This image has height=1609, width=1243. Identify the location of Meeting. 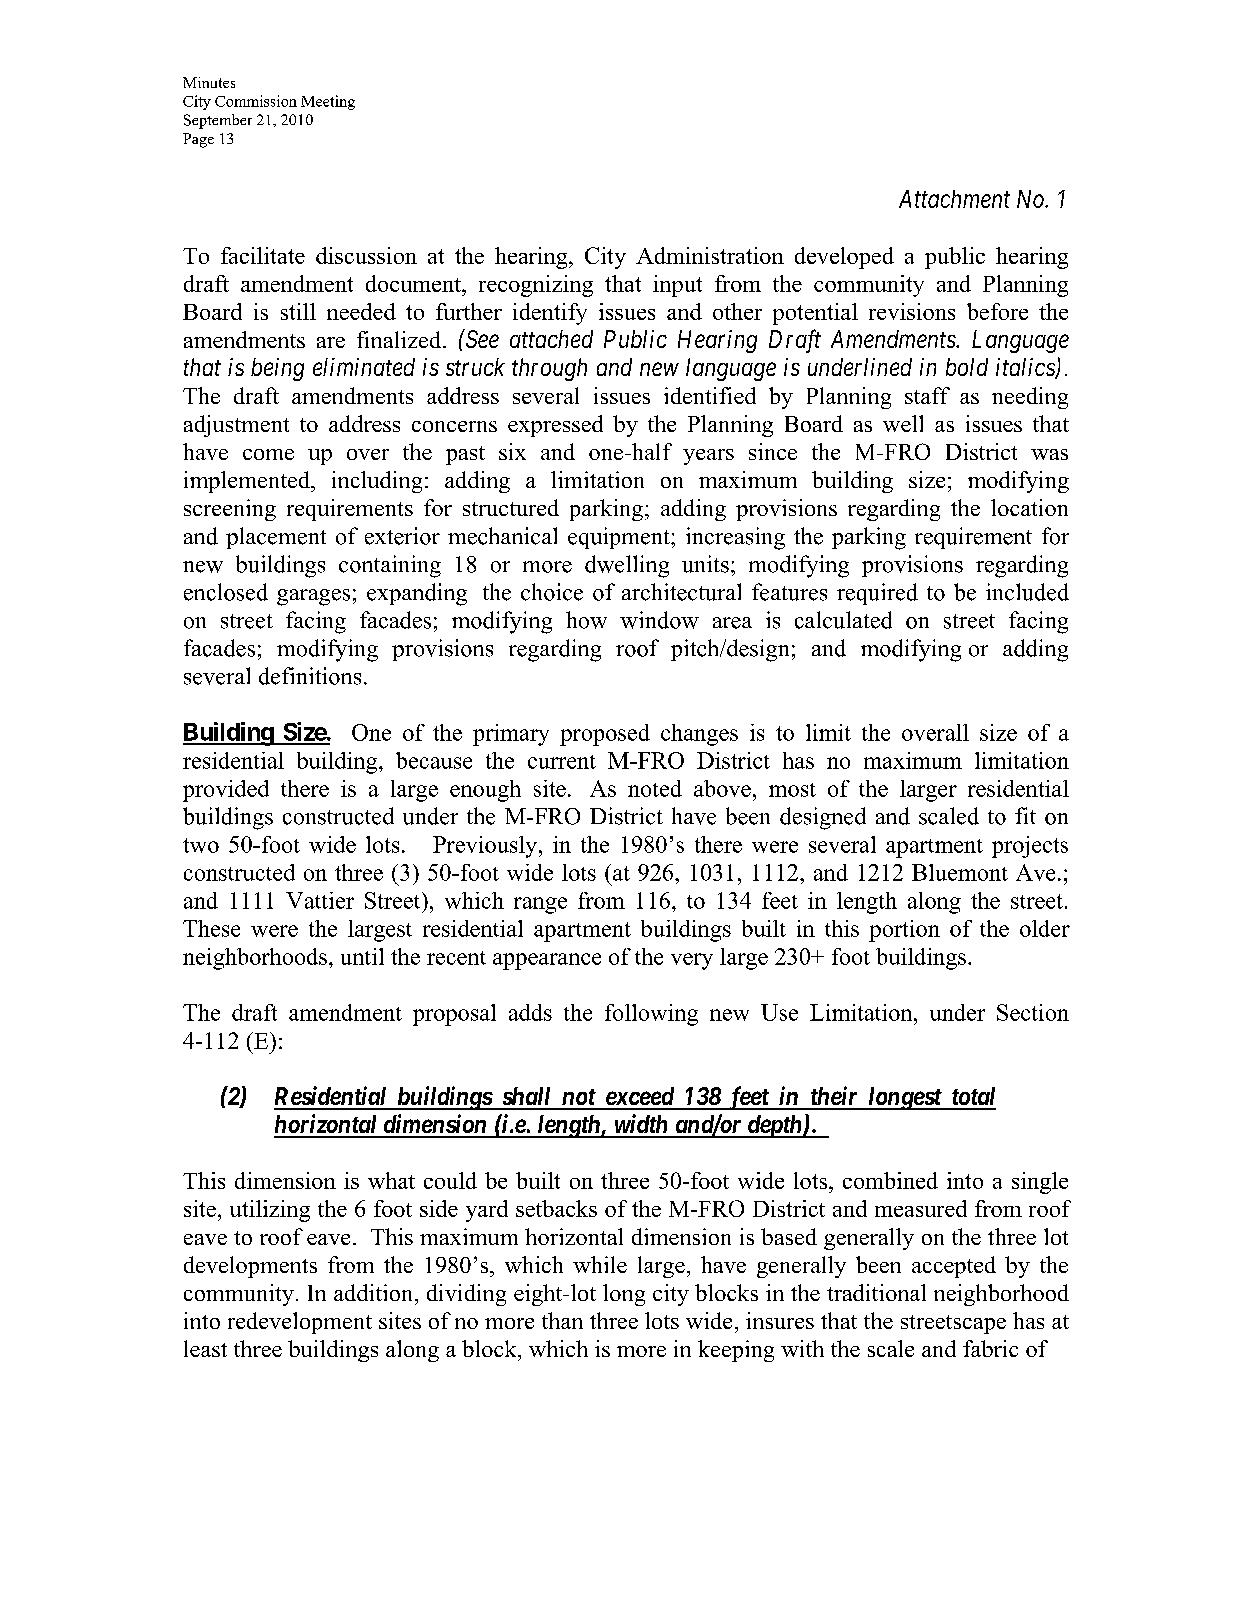
(328, 102).
